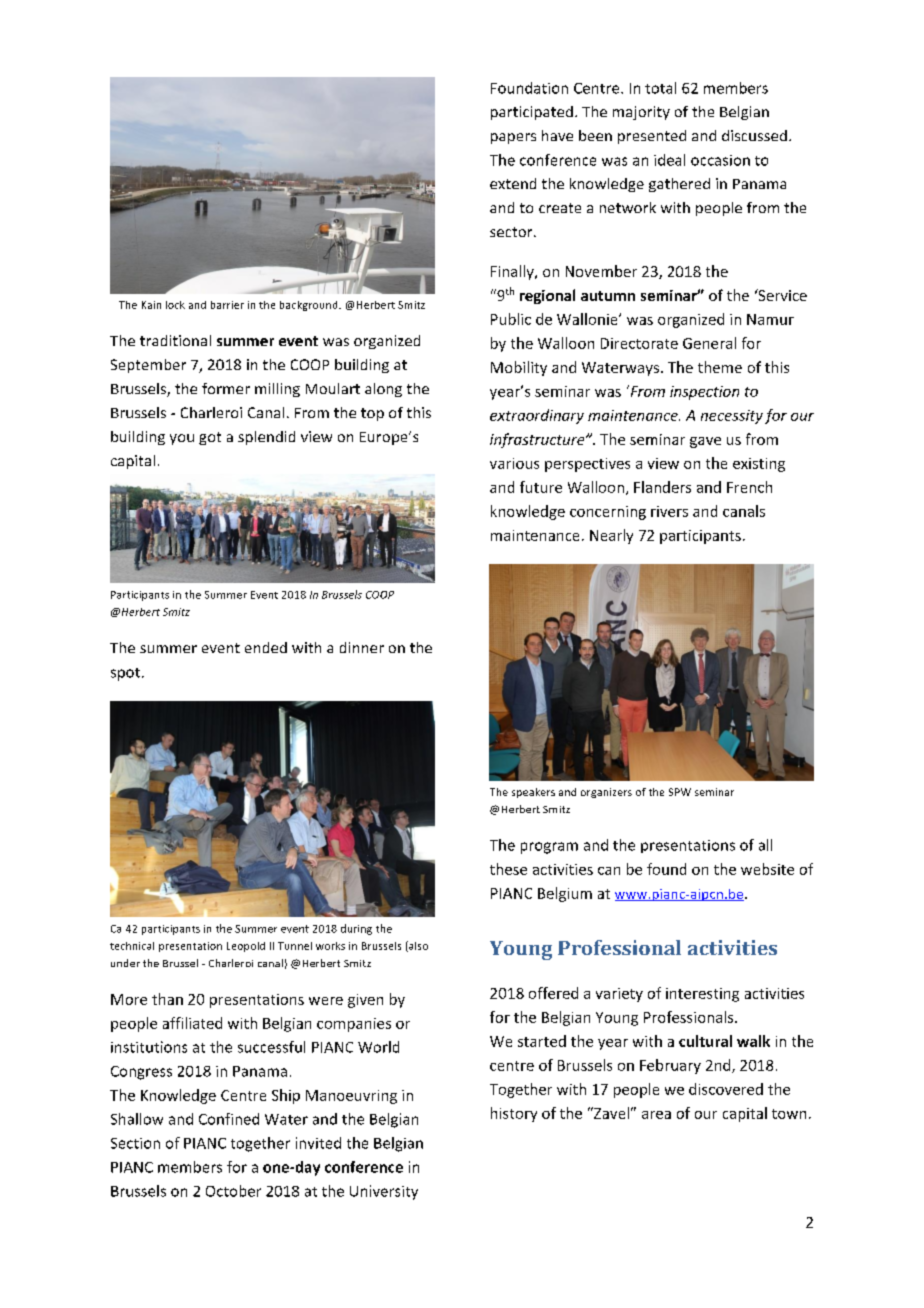  What do you see at coordinates (705, 442) in the screenshot?
I see `gave` at bounding box center [705, 442].
